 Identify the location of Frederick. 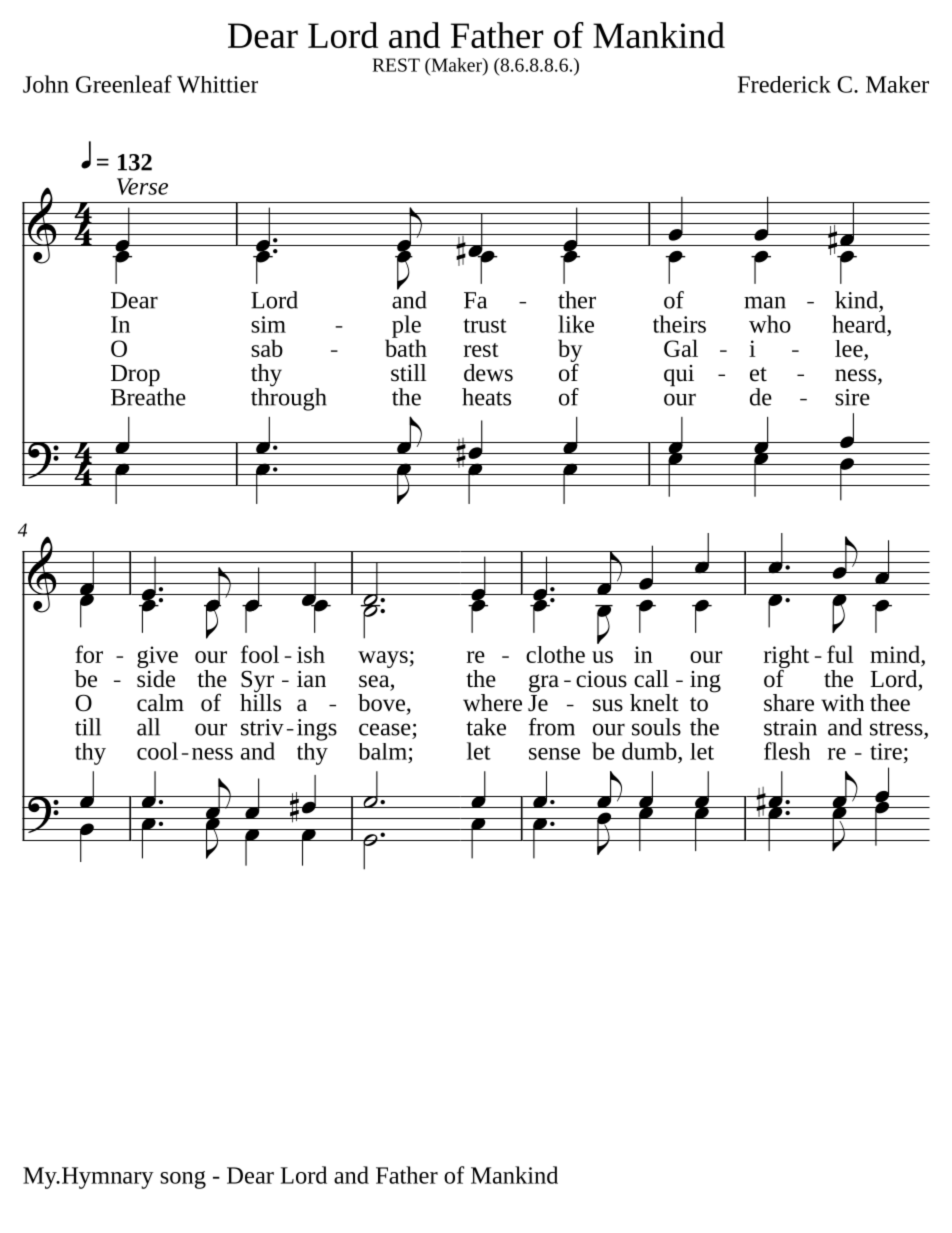
(784, 84).
